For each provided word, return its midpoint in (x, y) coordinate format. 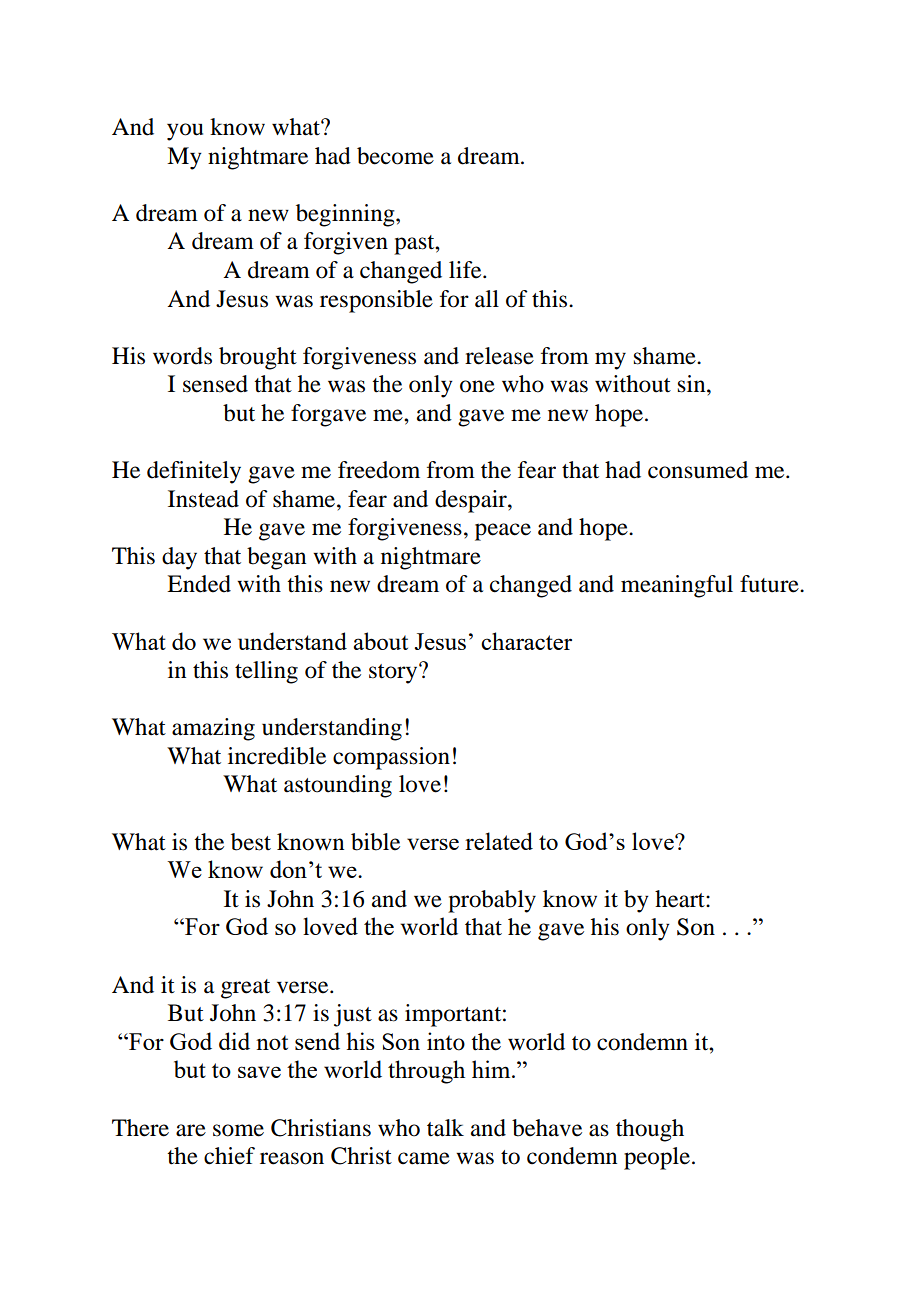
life (466, 270)
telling (266, 672)
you (185, 132)
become (395, 156)
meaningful (677, 586)
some (238, 1130)
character (526, 641)
